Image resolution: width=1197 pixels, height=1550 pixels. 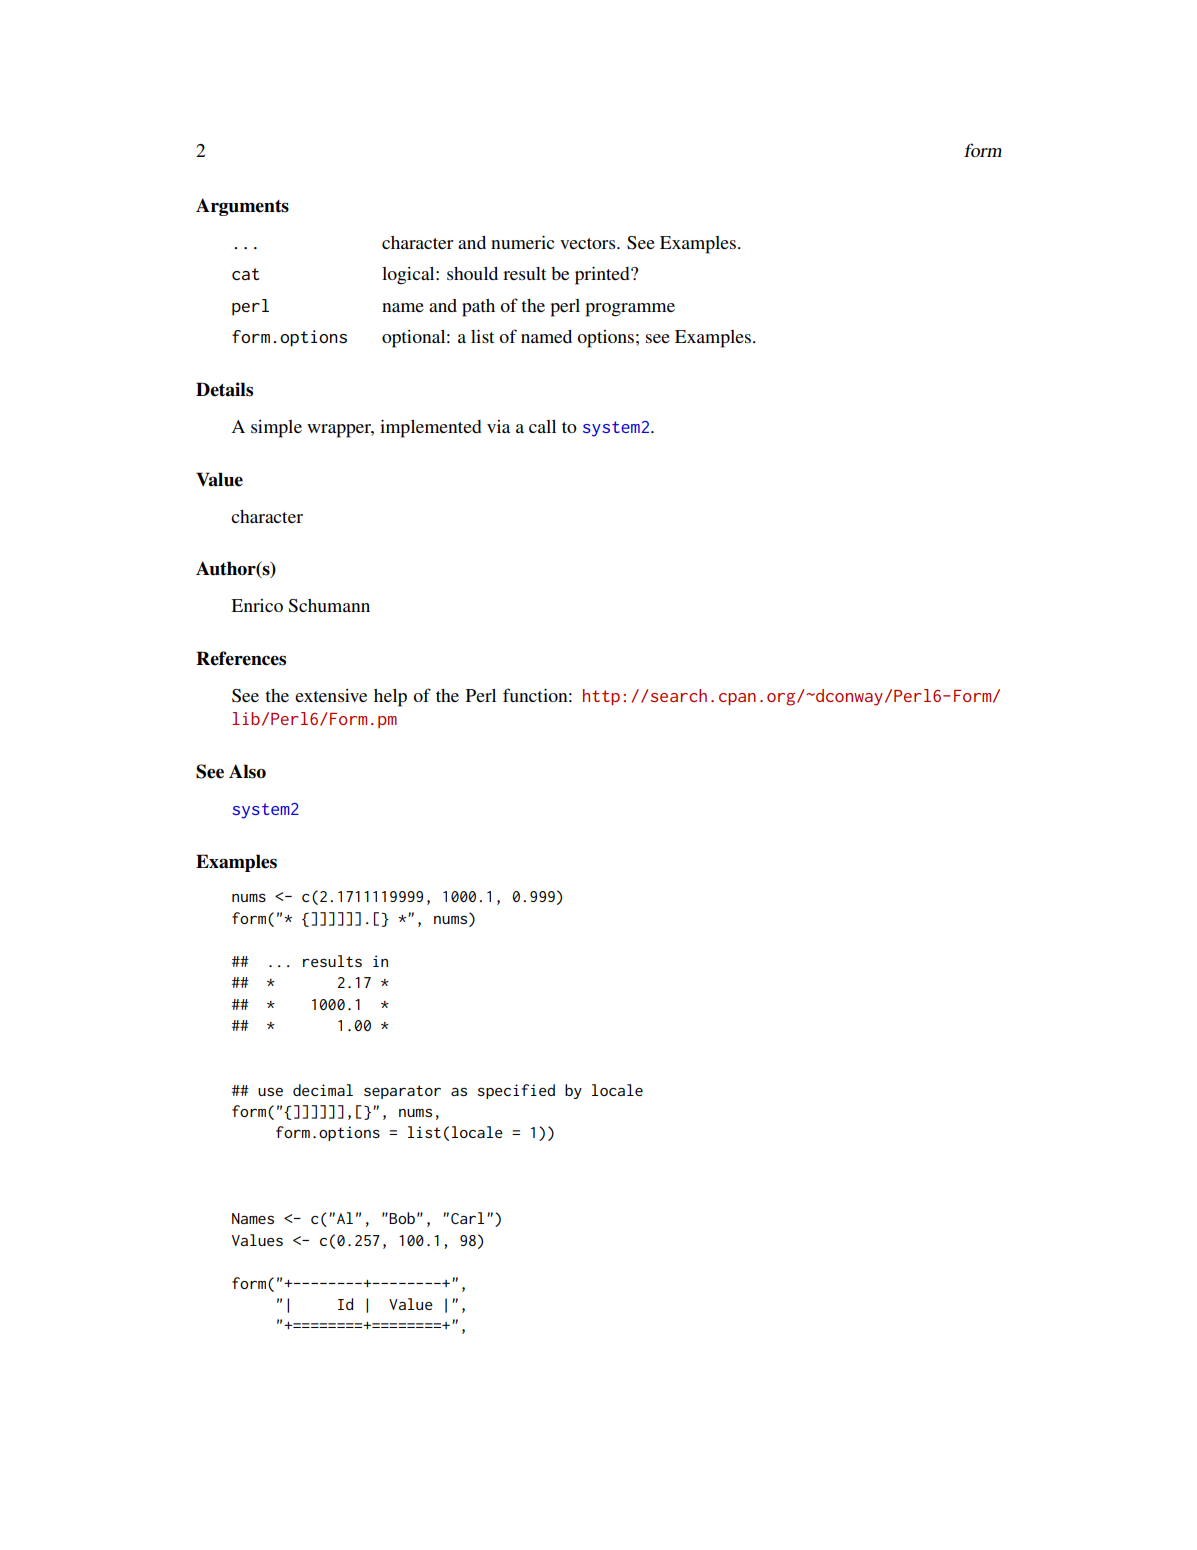 What do you see at coordinates (242, 207) in the screenshot?
I see `Arguments` at bounding box center [242, 207].
